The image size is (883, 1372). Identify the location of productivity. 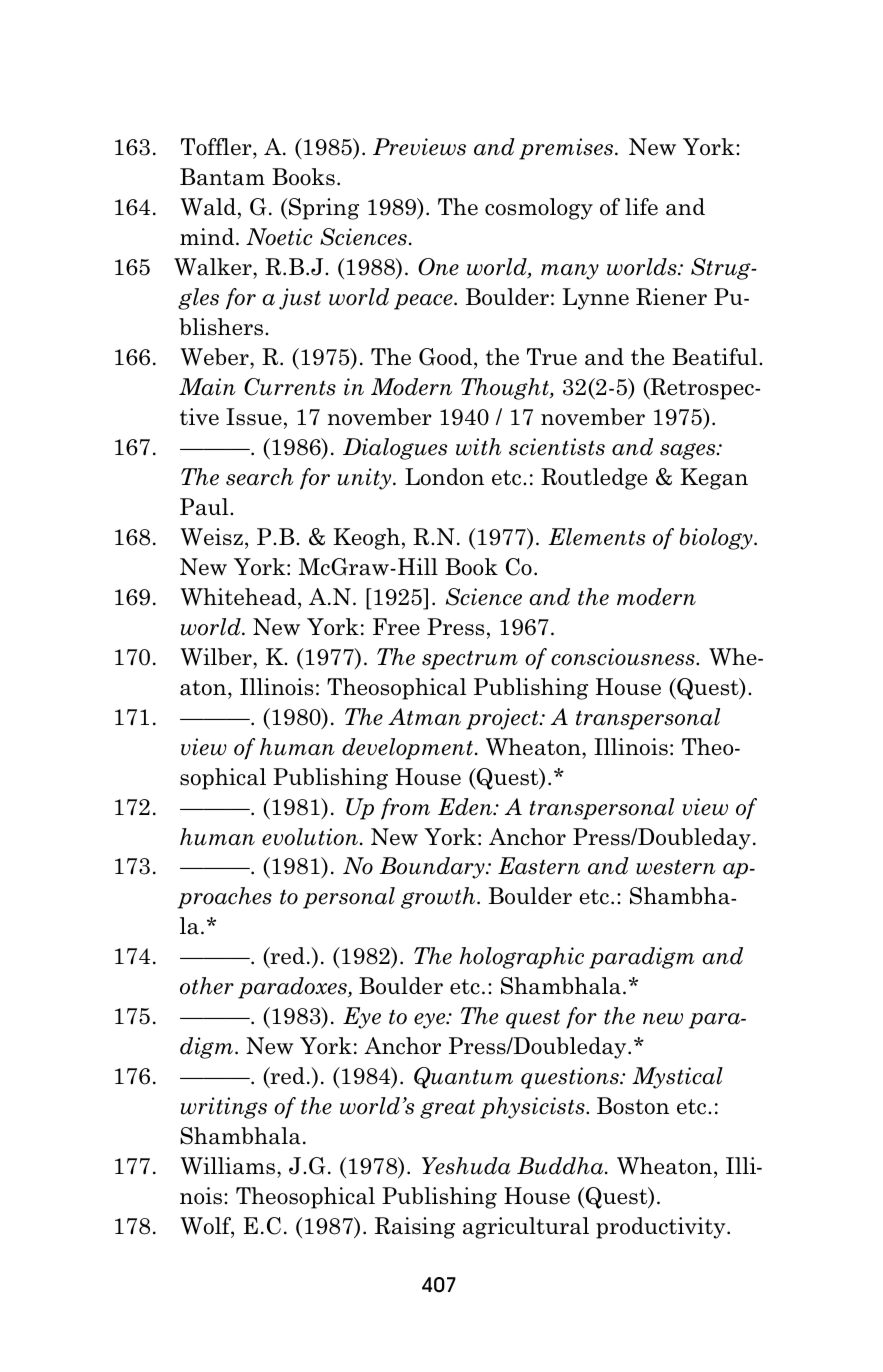
(662, 1228).
